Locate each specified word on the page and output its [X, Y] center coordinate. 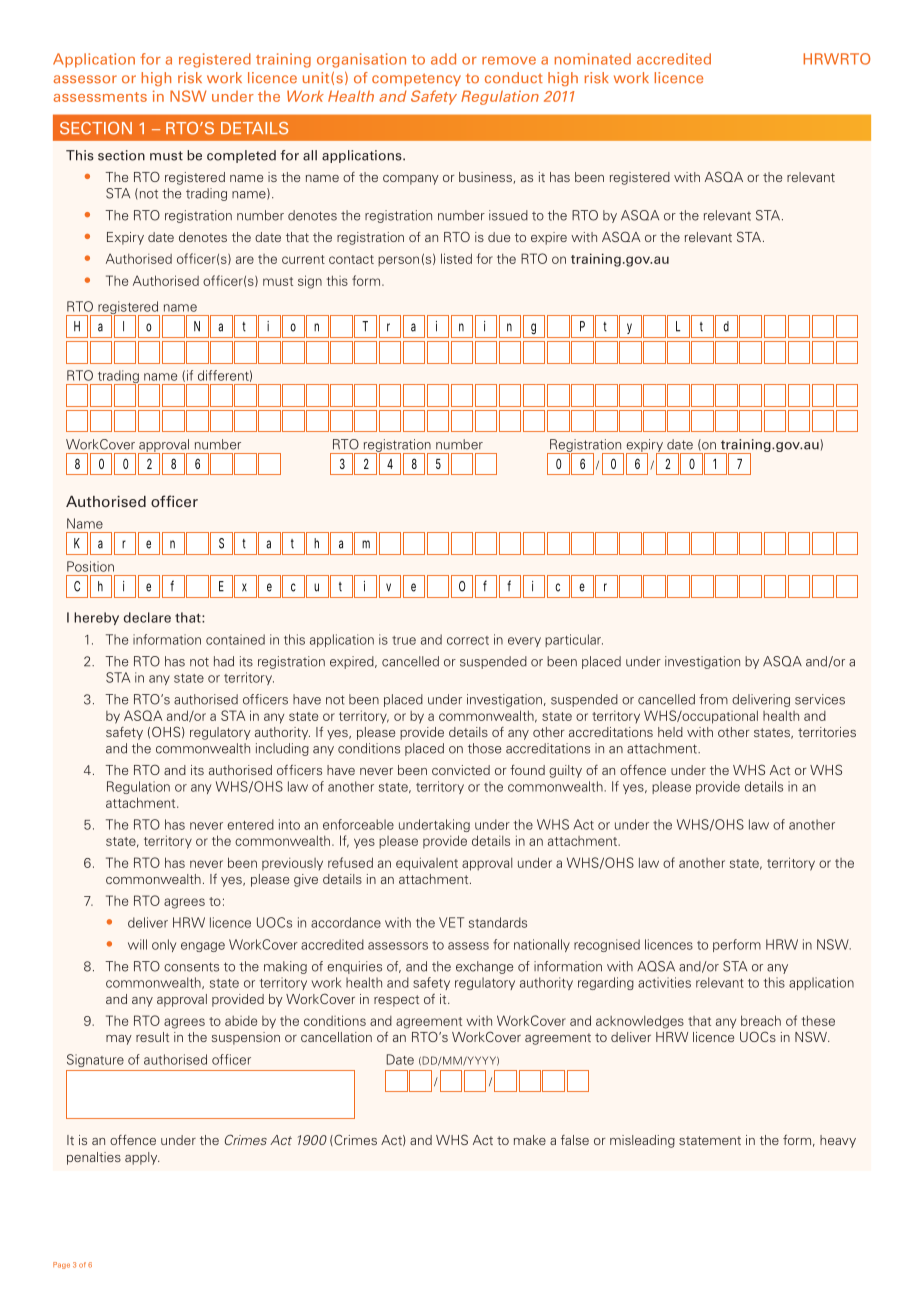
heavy [838, 1141]
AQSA [656, 966]
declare [147, 617]
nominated [593, 59]
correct [468, 640]
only [164, 945]
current [303, 259]
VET [451, 922]
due [499, 237]
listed [456, 258]
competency [416, 79]
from [713, 699]
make [530, 1140]
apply [142, 1158]
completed [241, 156]
